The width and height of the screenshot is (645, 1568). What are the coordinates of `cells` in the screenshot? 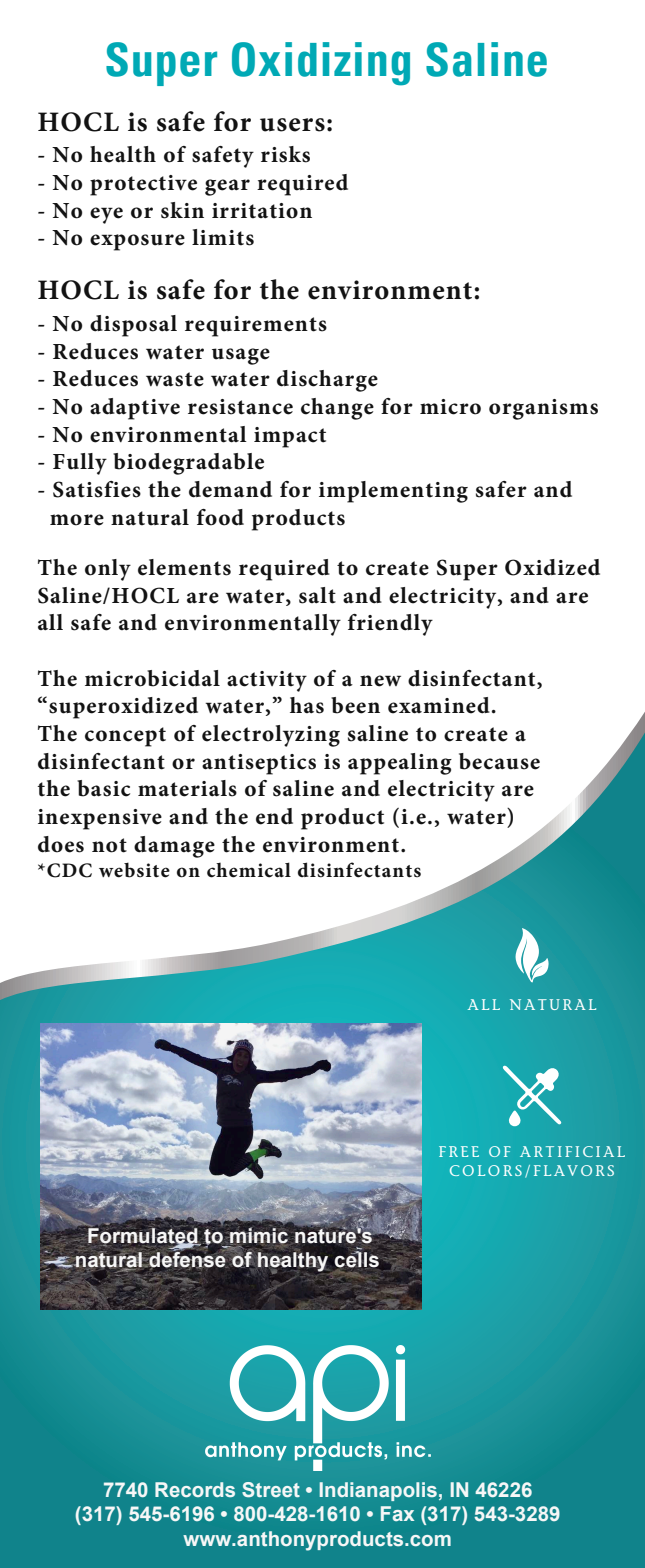 It's located at (357, 1258).
